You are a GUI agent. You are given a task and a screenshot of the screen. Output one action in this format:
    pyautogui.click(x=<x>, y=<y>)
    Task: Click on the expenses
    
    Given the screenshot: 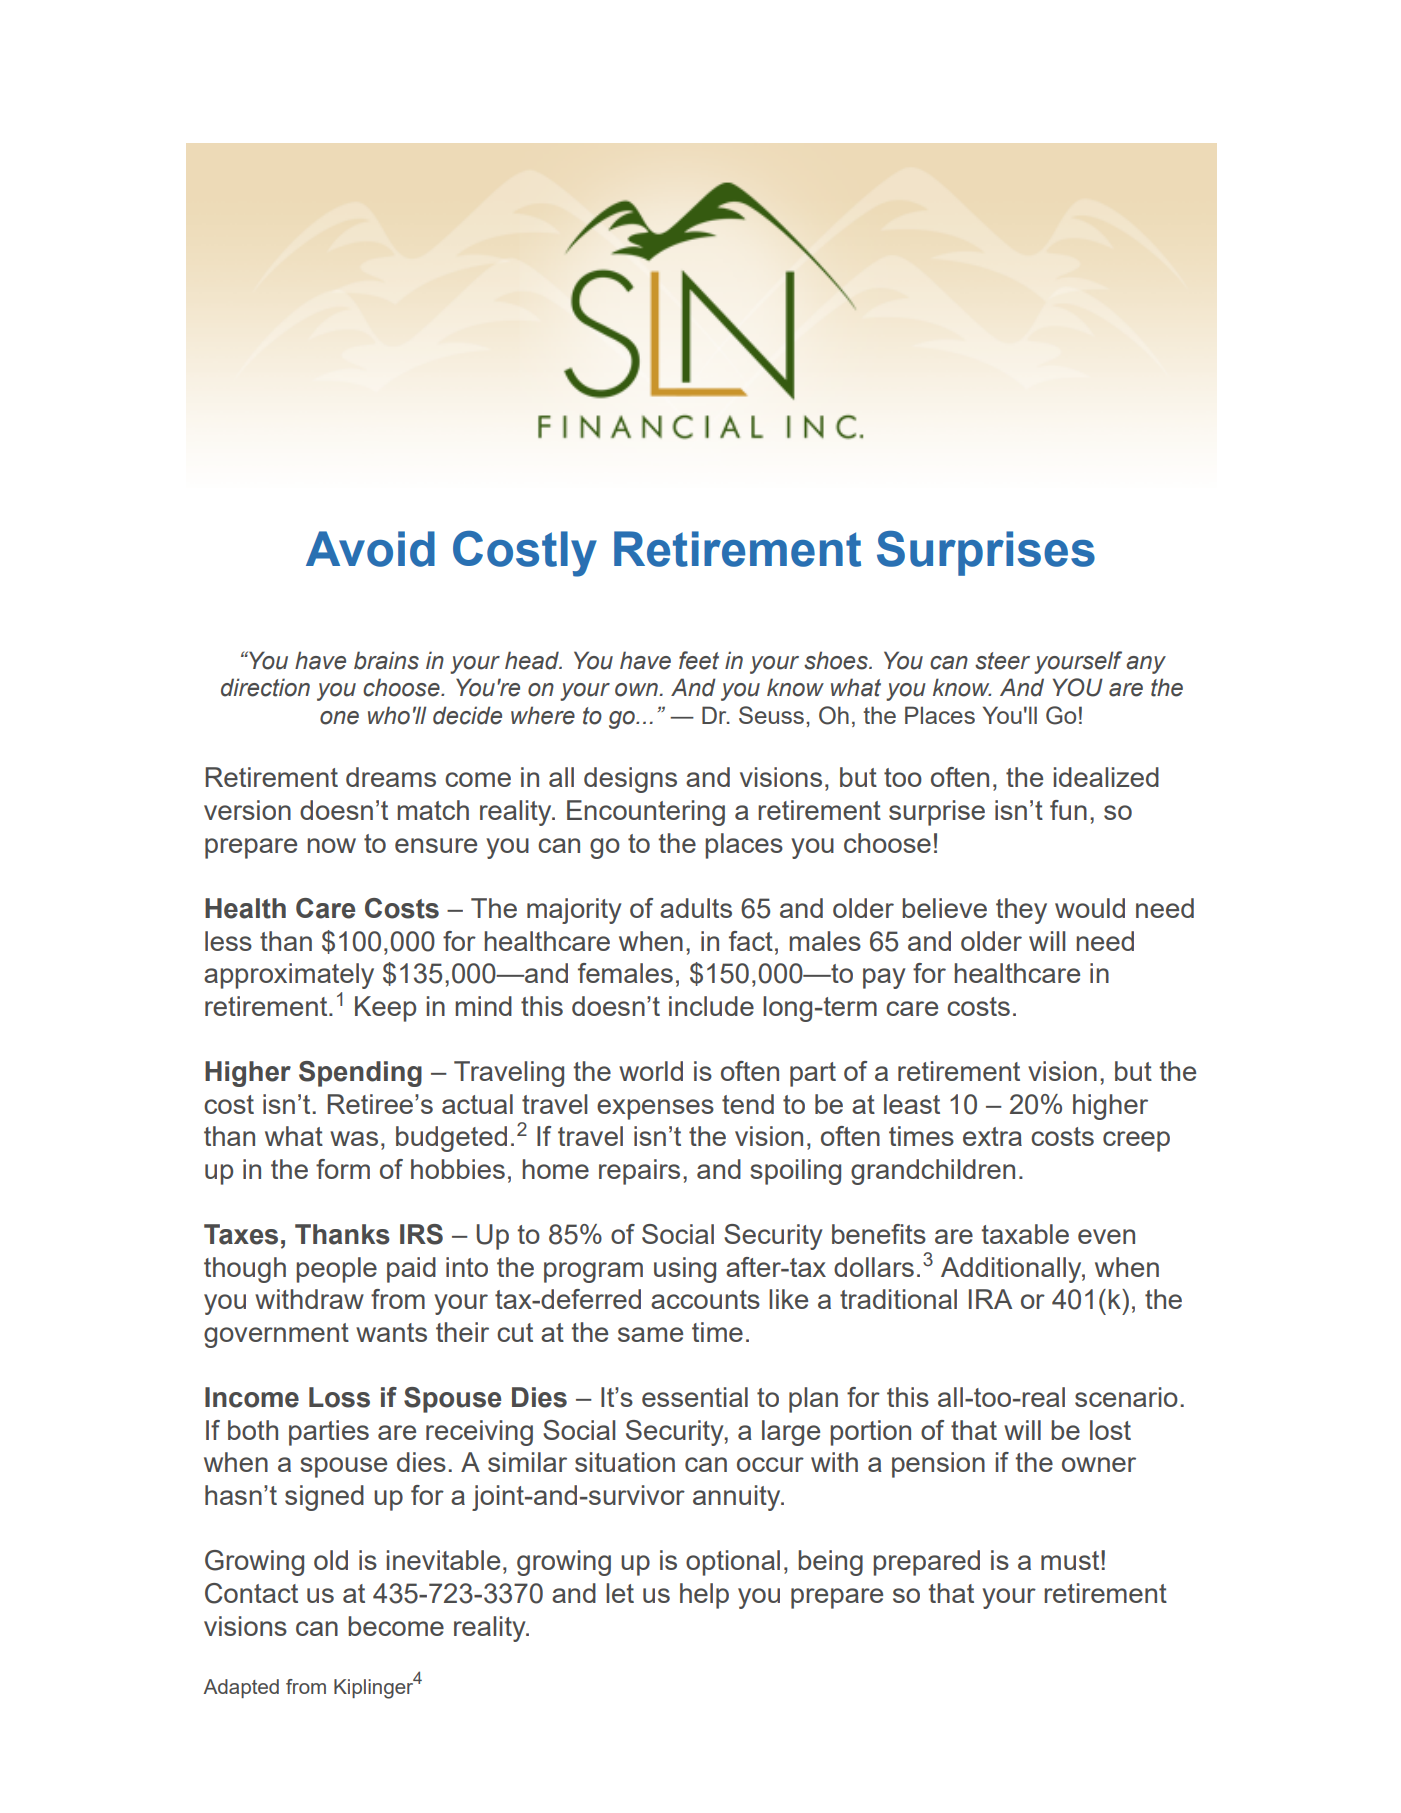 What is the action you would take?
    pyautogui.click(x=655, y=1109)
